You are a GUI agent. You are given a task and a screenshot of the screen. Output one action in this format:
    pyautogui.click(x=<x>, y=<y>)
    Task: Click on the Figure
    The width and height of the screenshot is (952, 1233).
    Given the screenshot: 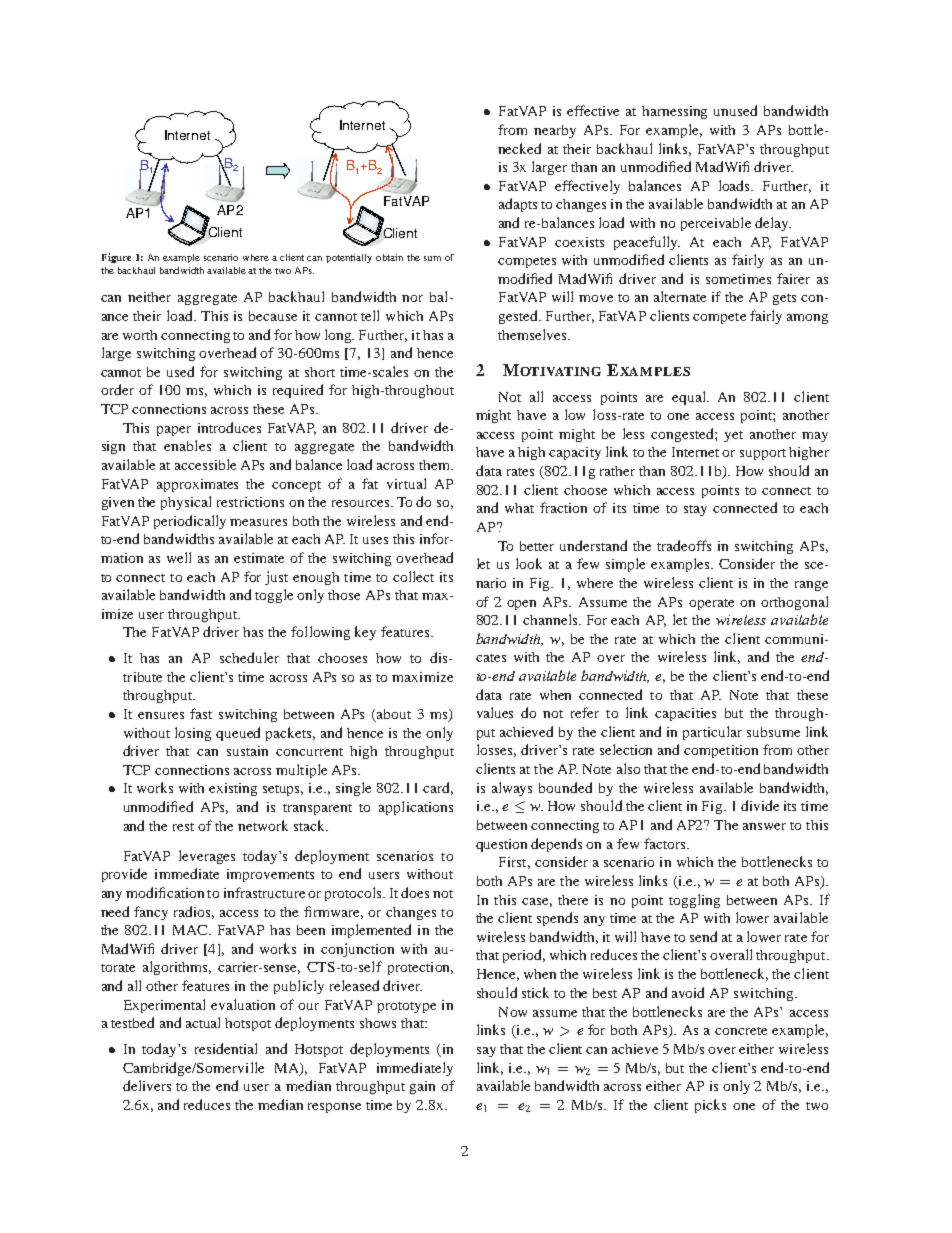 What is the action you would take?
    pyautogui.click(x=116, y=258)
